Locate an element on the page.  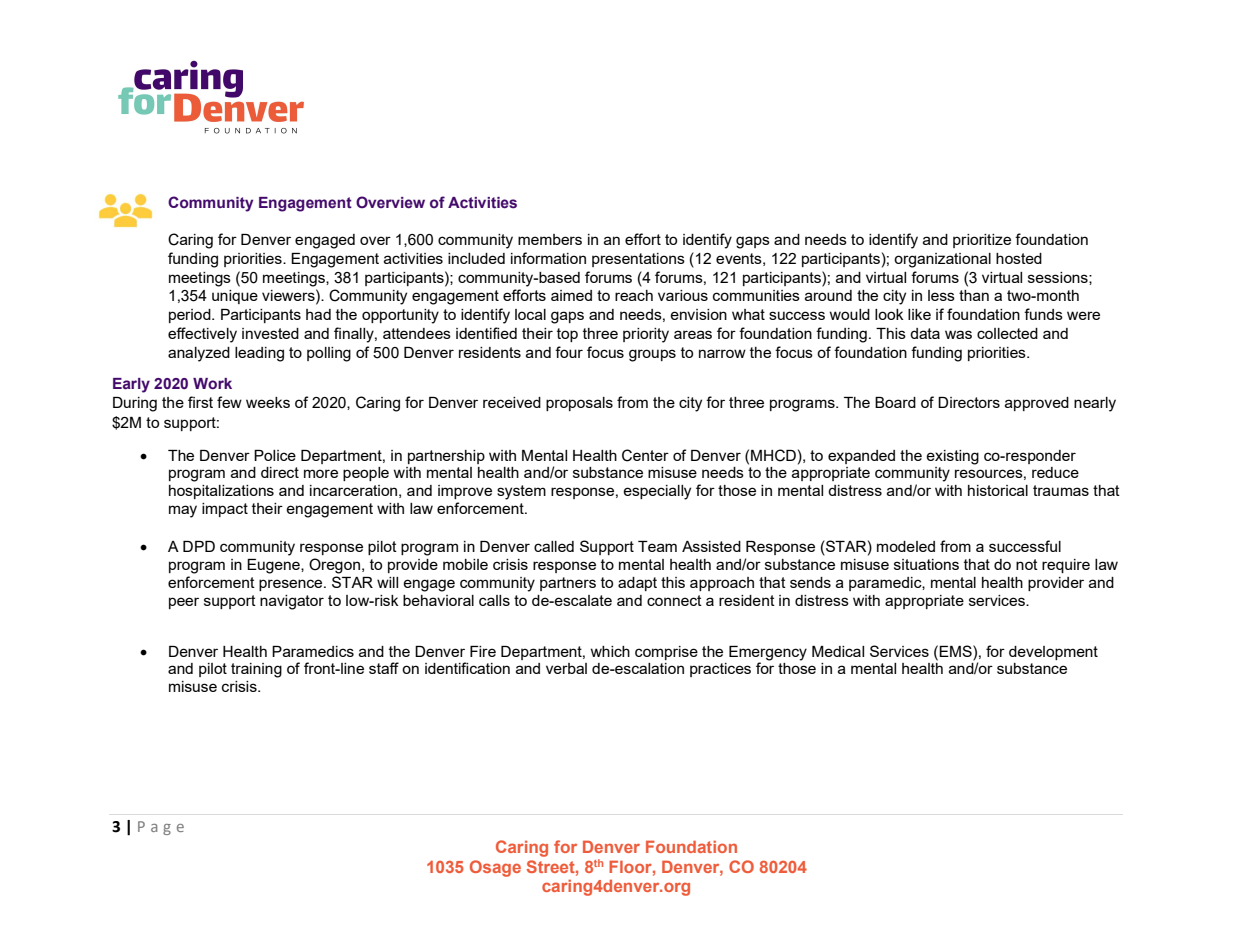
practices is located at coordinates (720, 670).
